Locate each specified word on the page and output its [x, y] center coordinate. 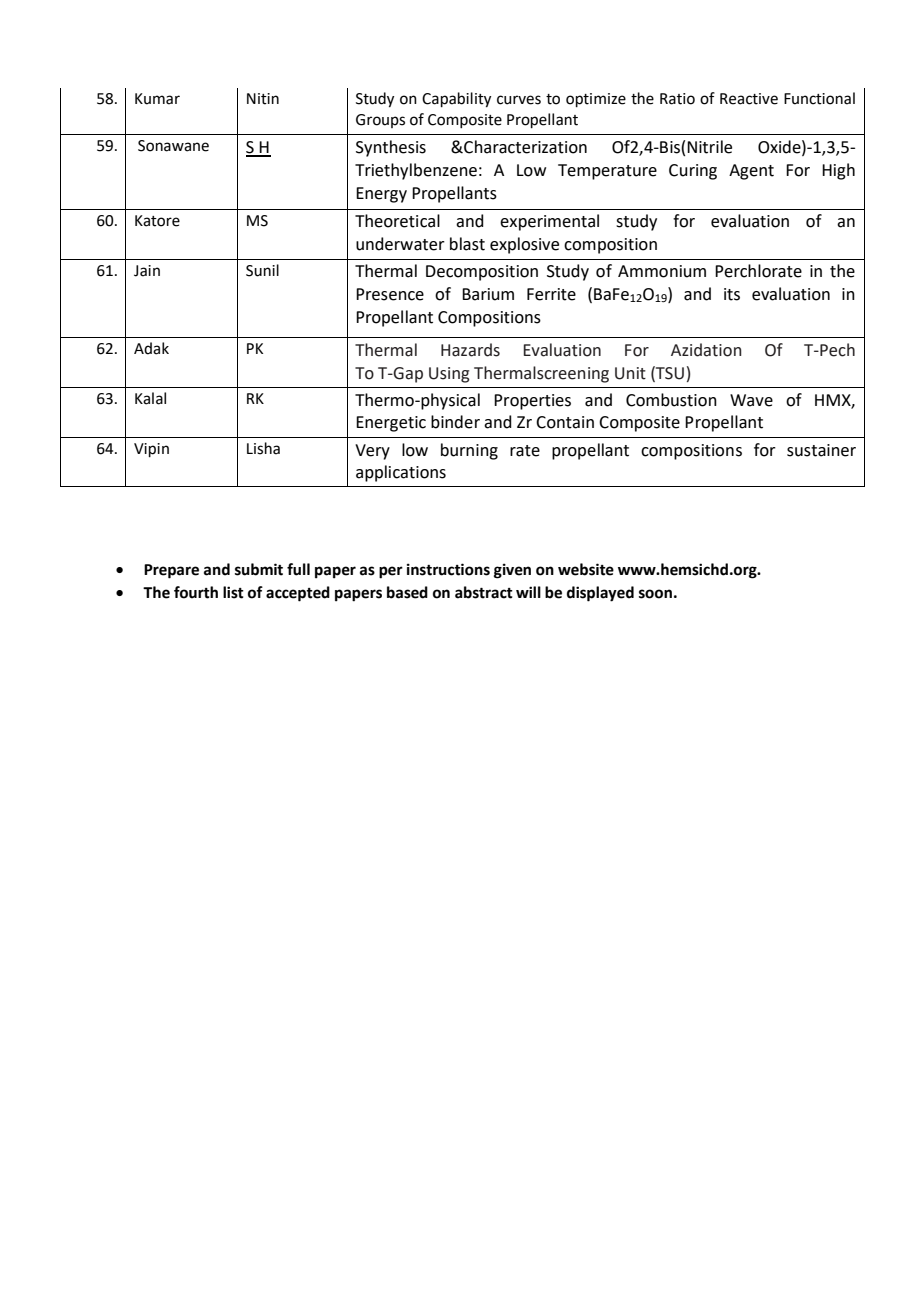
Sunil [262, 270]
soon [655, 594]
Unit [630, 373]
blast [467, 244]
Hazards [470, 350]
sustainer [821, 450]
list [233, 592]
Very [372, 452]
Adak [151, 348]
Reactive [749, 99]
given [512, 571]
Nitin [263, 99]
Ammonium [662, 271]
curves [519, 100]
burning [469, 451]
